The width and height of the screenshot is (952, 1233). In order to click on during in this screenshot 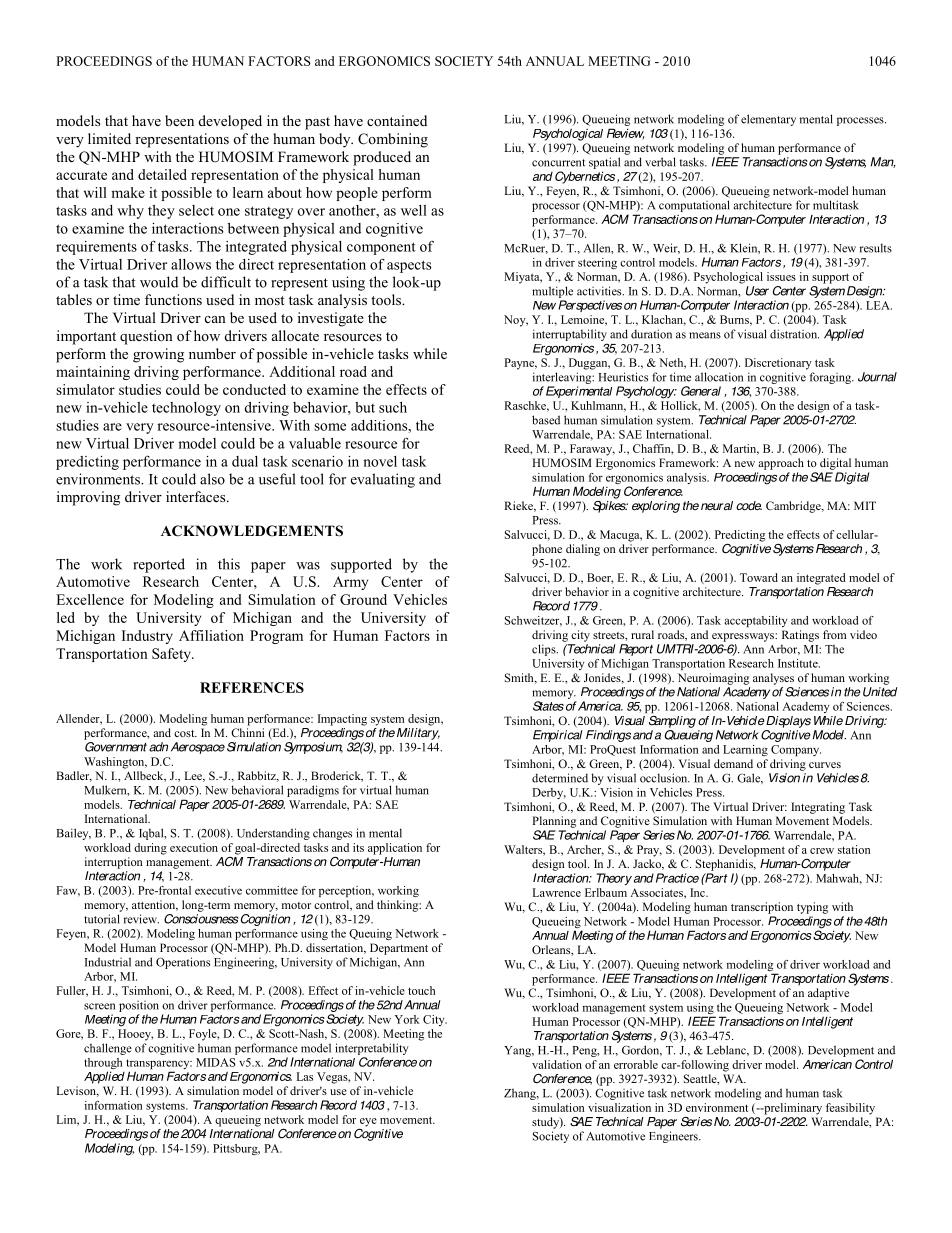, I will do `click(150, 849)`.
